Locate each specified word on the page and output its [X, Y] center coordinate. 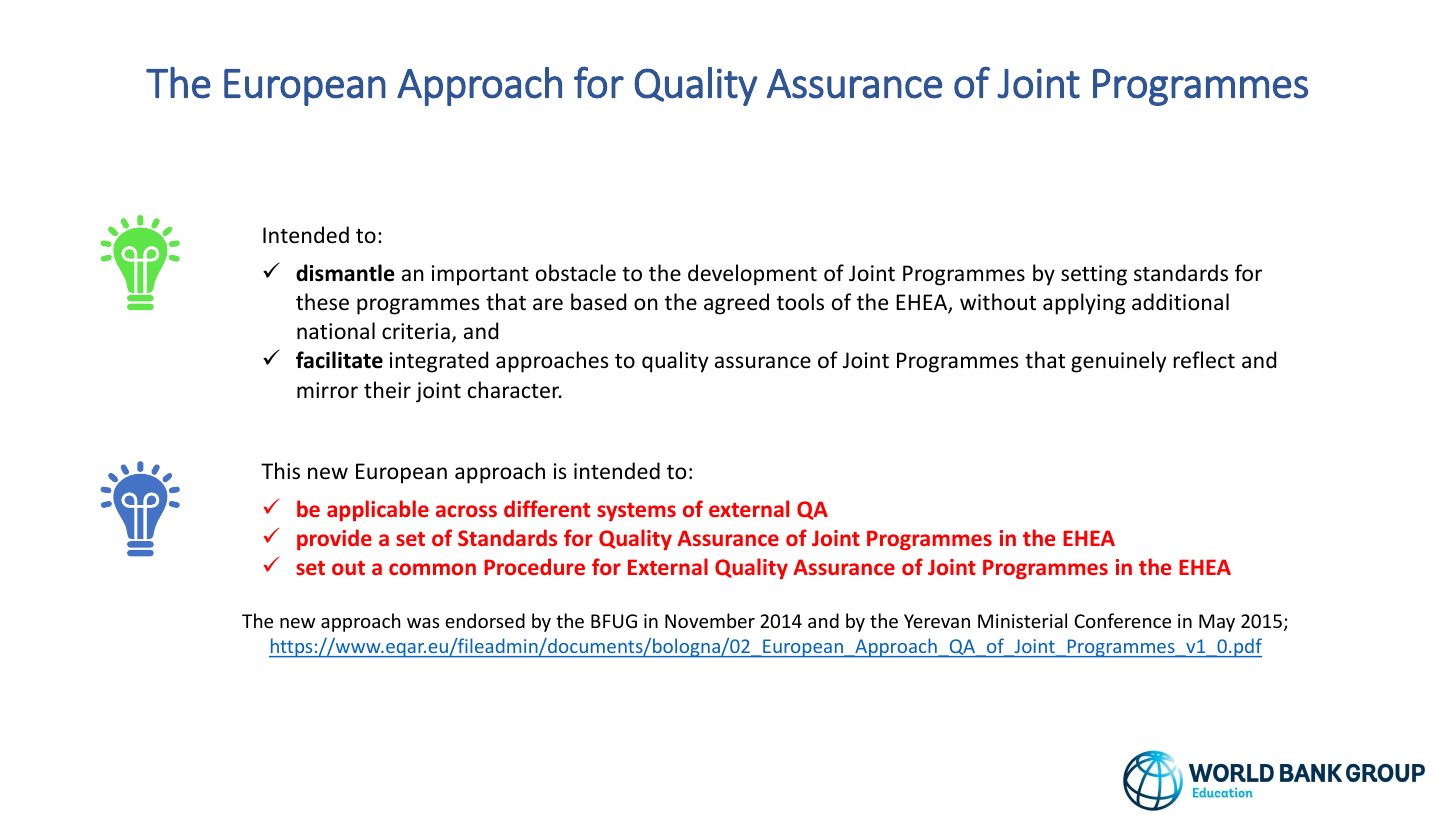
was [423, 623]
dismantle [345, 273]
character [515, 390]
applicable [378, 511]
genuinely [1118, 362]
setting [1094, 275]
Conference [1122, 620]
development [752, 275]
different [547, 508]
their [387, 390]
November [710, 620]
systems [636, 512]
